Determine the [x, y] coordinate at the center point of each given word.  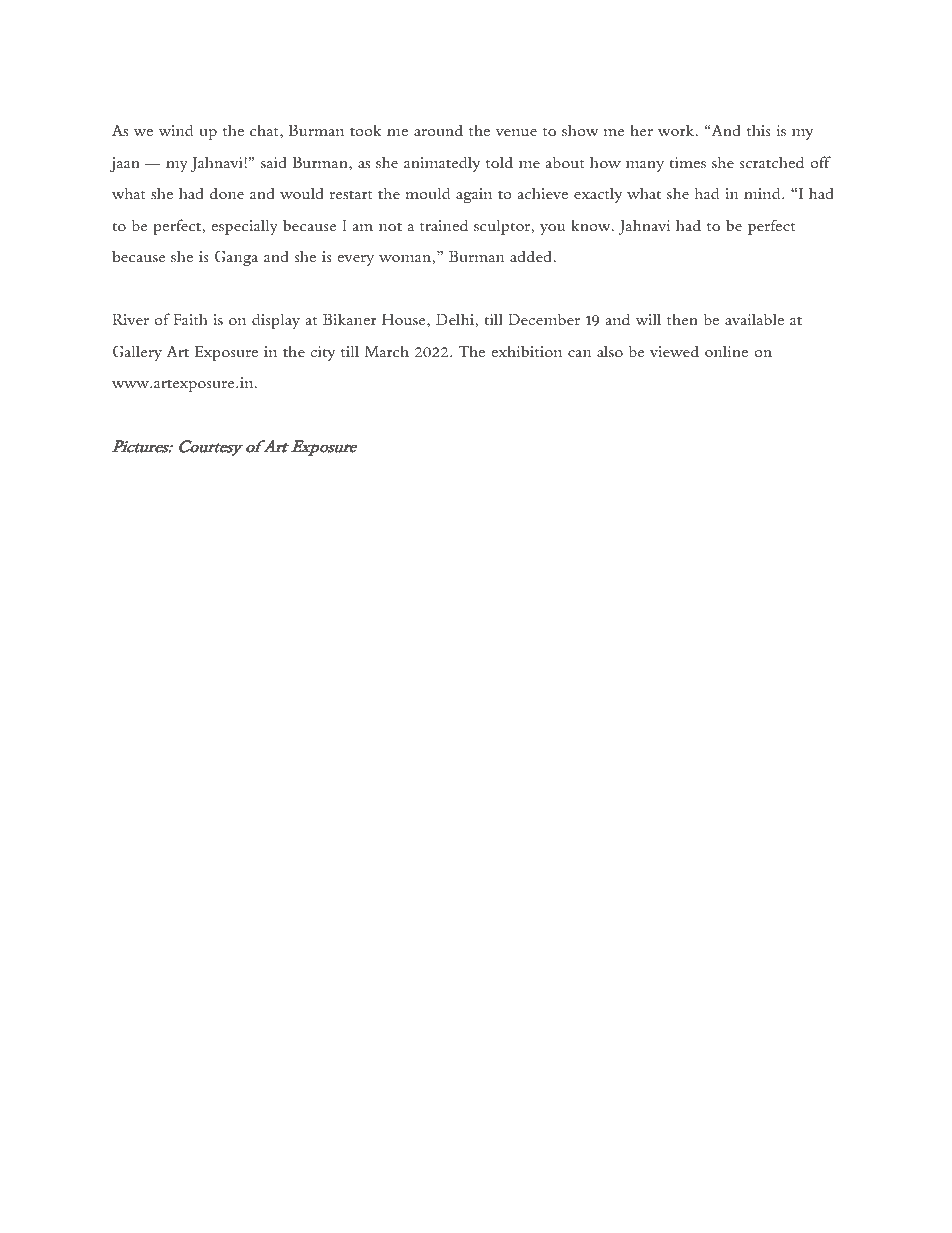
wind [176, 130]
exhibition [527, 351]
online [726, 351]
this [759, 130]
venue [516, 132]
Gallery [137, 353]
